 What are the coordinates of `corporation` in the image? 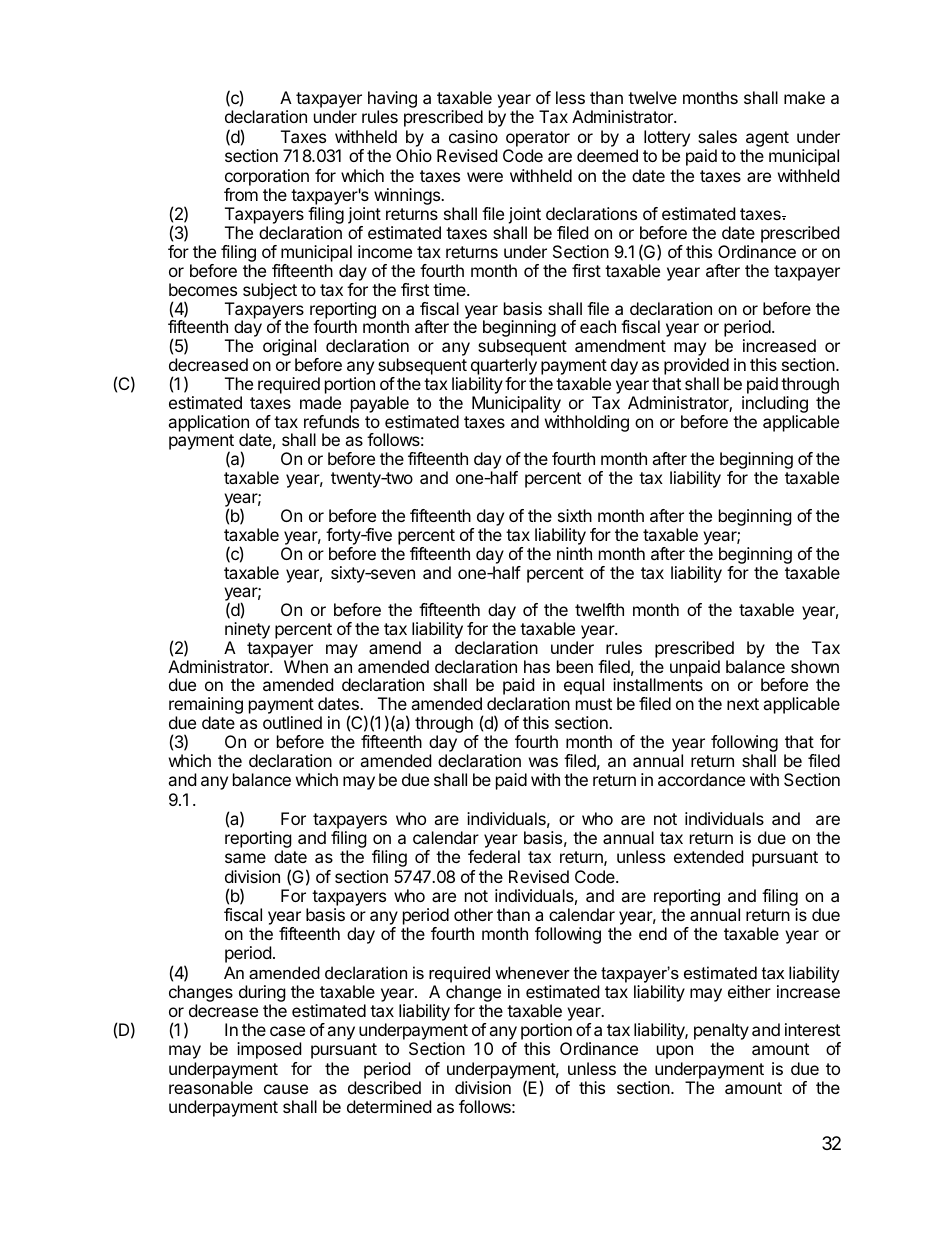 It's located at (267, 177).
